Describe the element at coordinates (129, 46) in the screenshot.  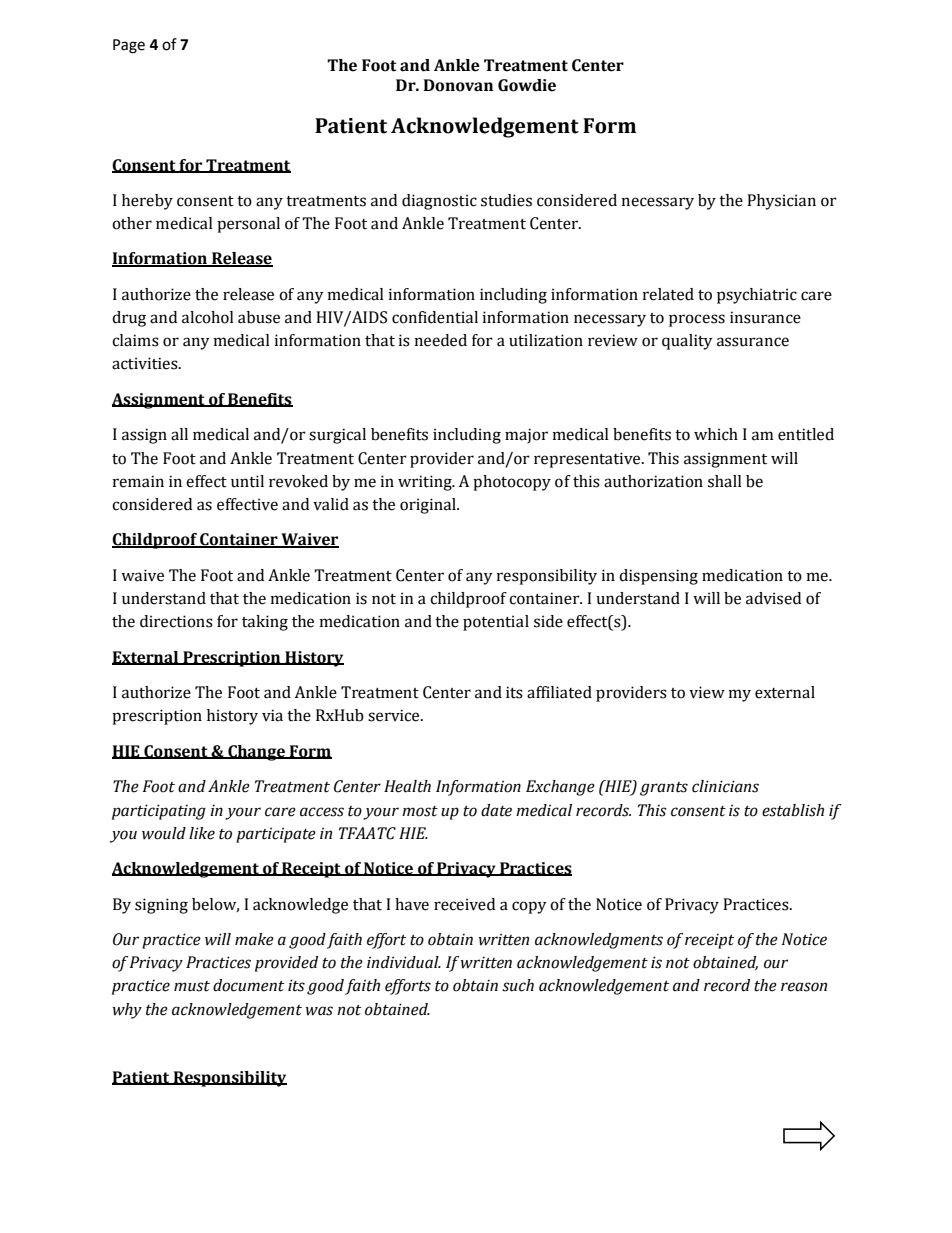
I see `Page` at that location.
